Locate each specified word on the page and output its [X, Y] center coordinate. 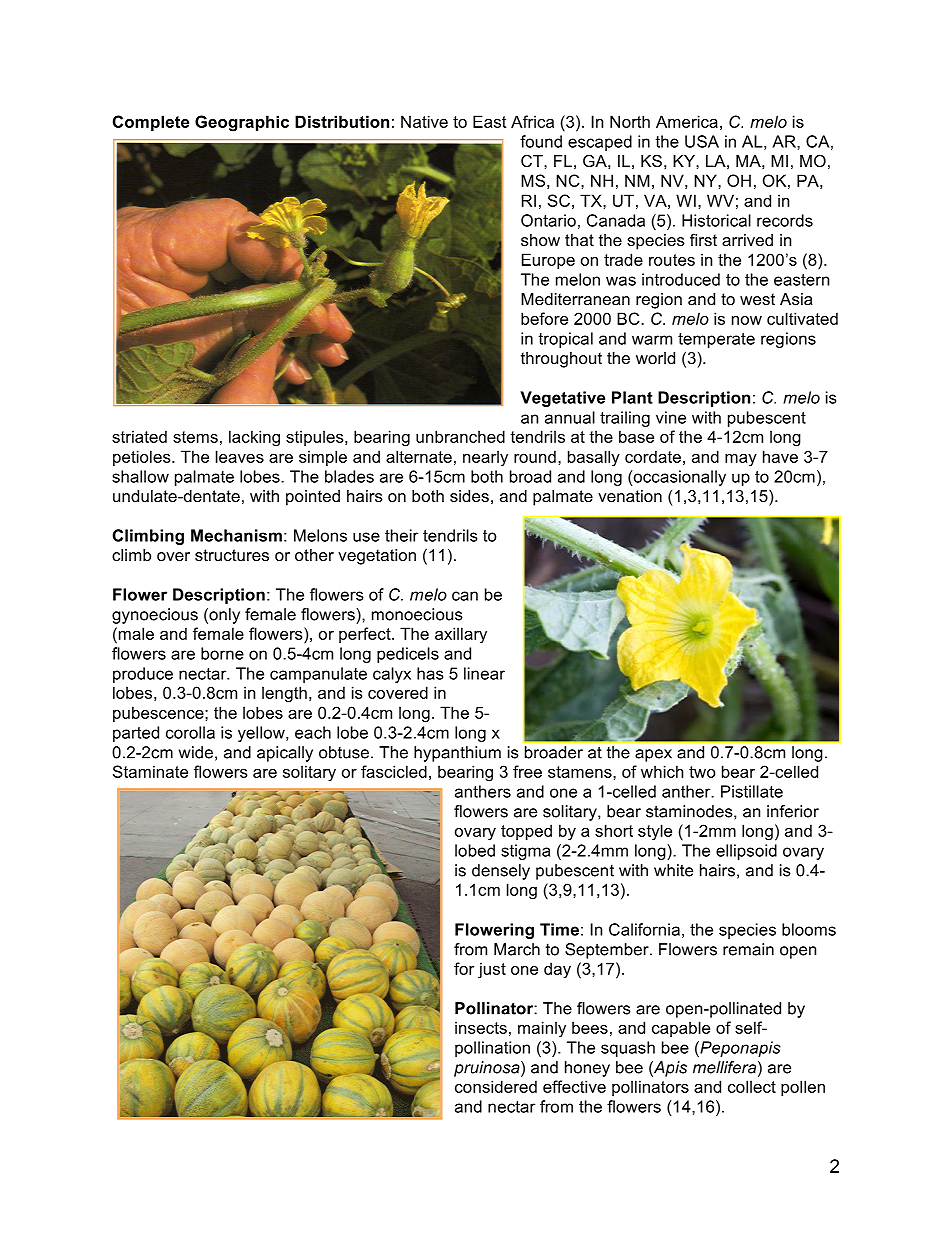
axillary [461, 635]
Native [424, 121]
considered [496, 1086]
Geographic [242, 123]
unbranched [460, 436]
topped [526, 832]
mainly [542, 1029]
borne [222, 653]
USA [702, 141]
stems [195, 437]
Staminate [150, 771]
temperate [716, 340]
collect [752, 1086]
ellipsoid [746, 852]
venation [630, 496]
